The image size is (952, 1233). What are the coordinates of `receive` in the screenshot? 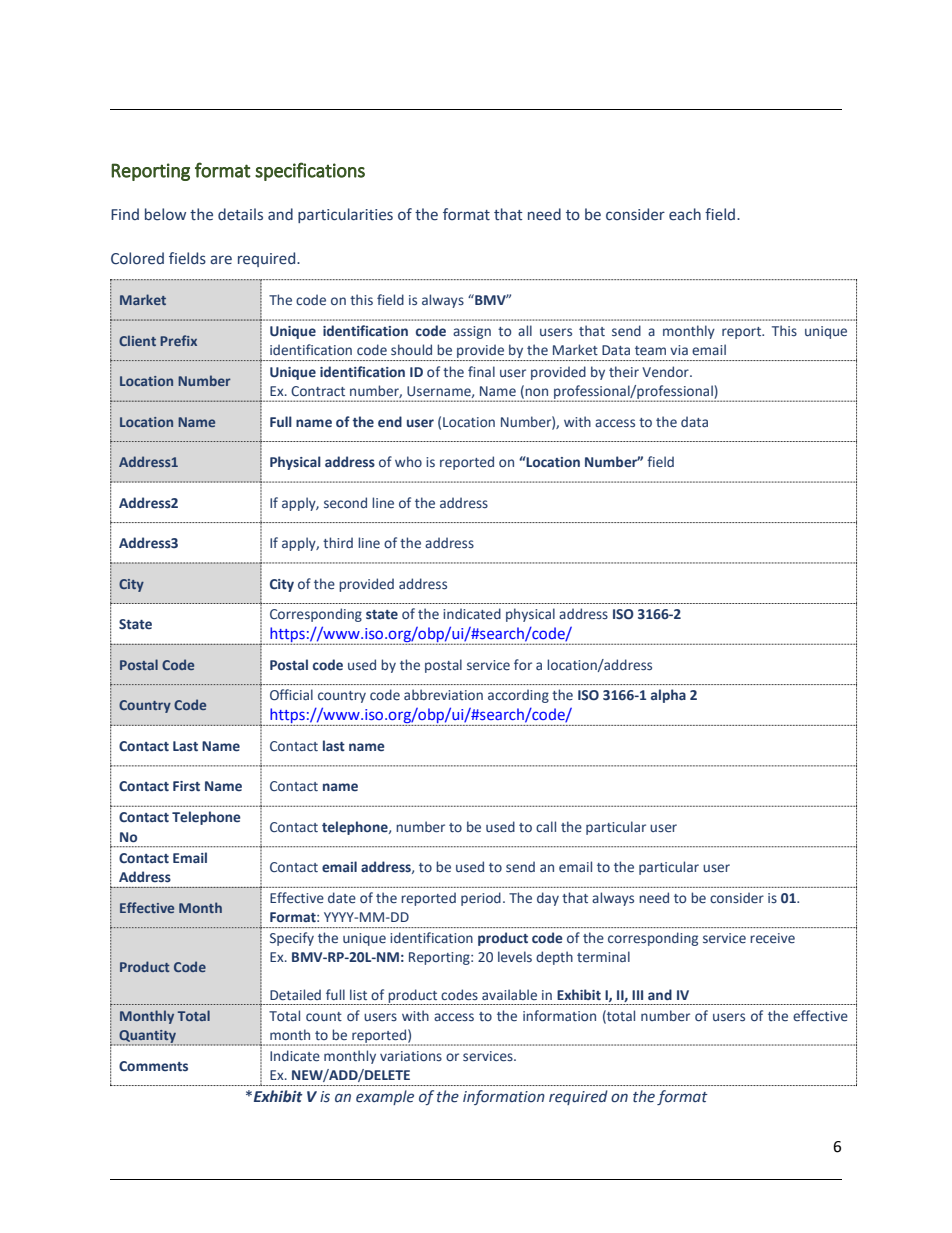 It's located at (772, 938).
